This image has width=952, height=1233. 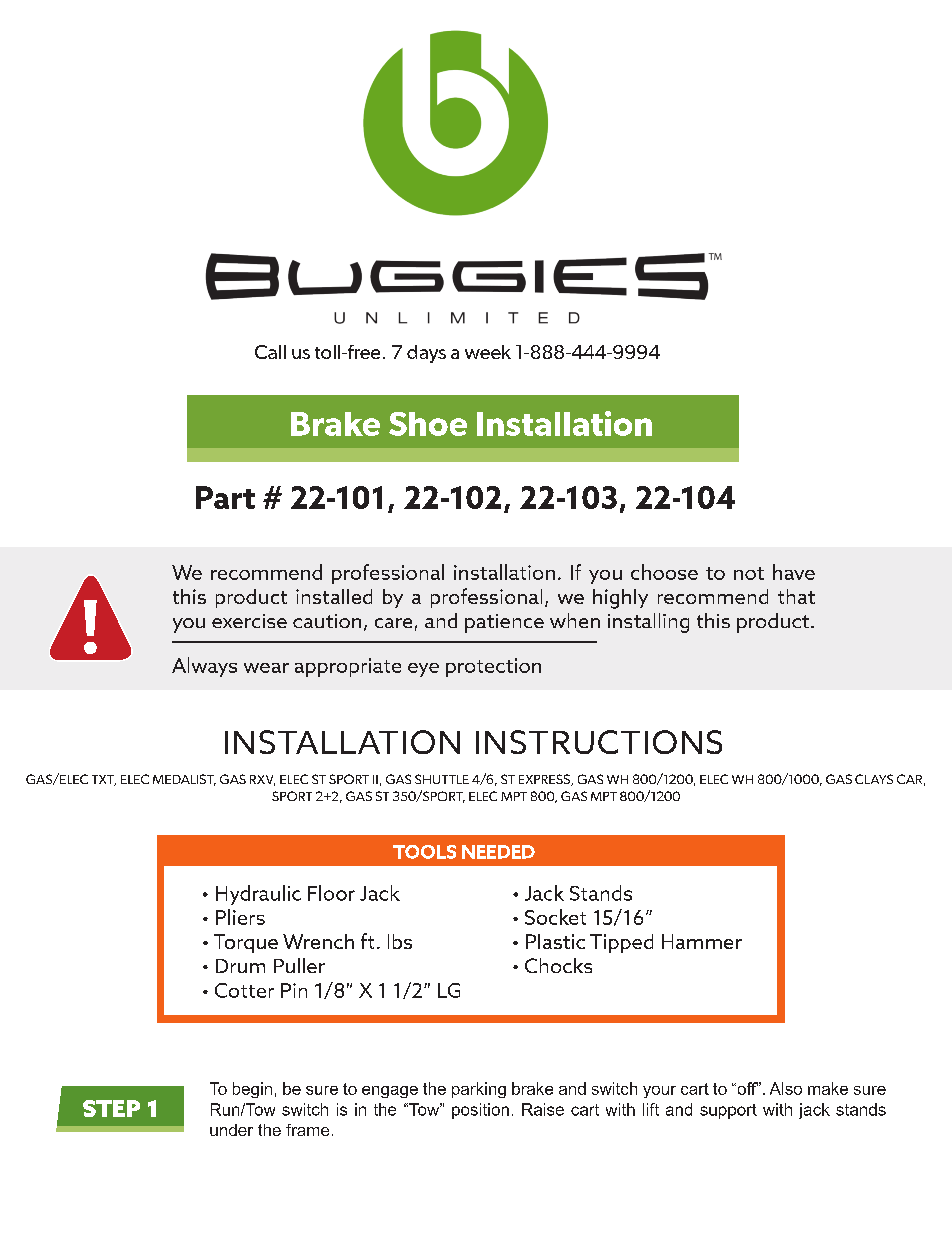 I want to click on position, so click(x=480, y=1111).
